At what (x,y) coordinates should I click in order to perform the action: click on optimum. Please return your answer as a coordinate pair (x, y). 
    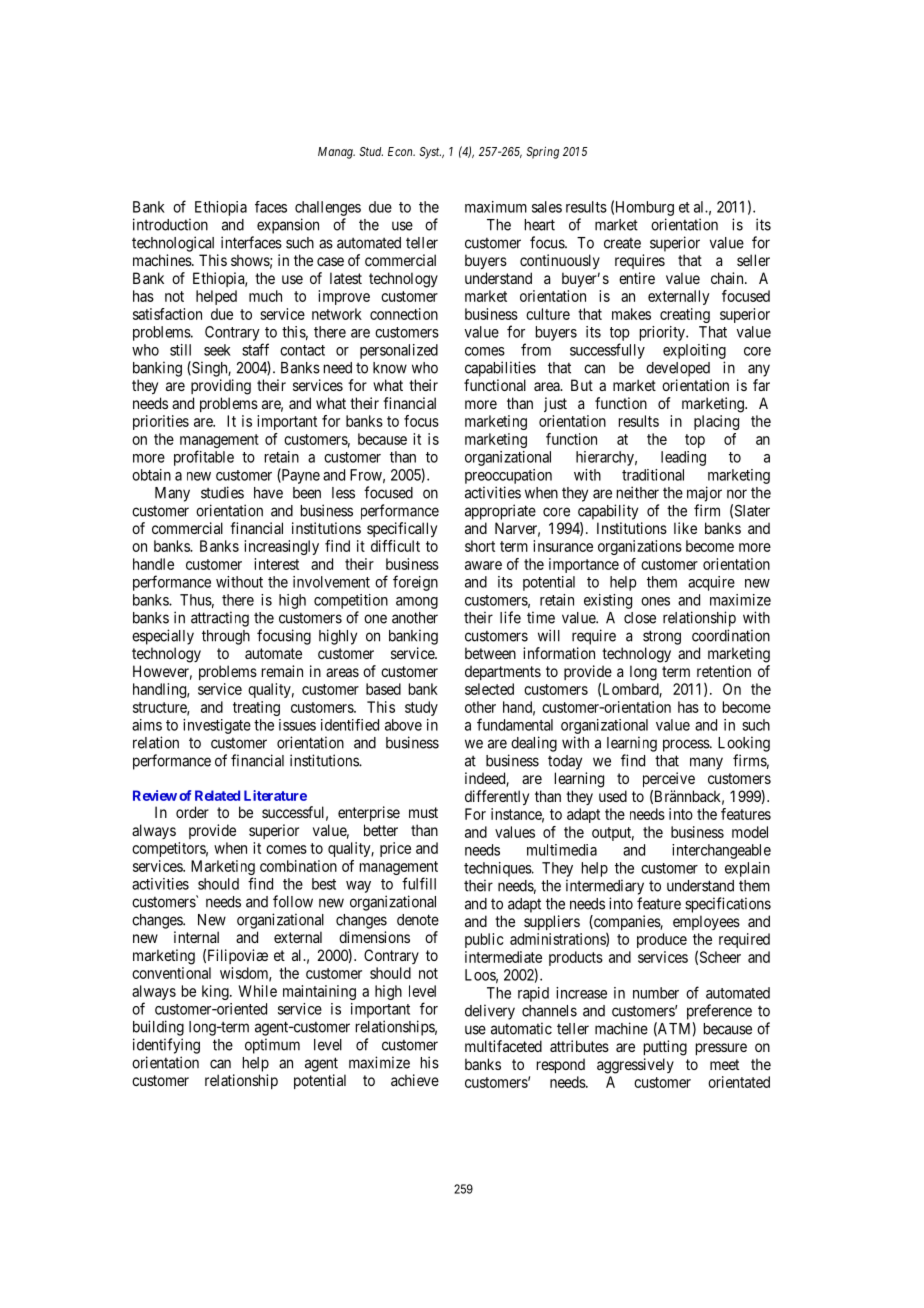
    Looking at the image, I should click on (272, 1046).
